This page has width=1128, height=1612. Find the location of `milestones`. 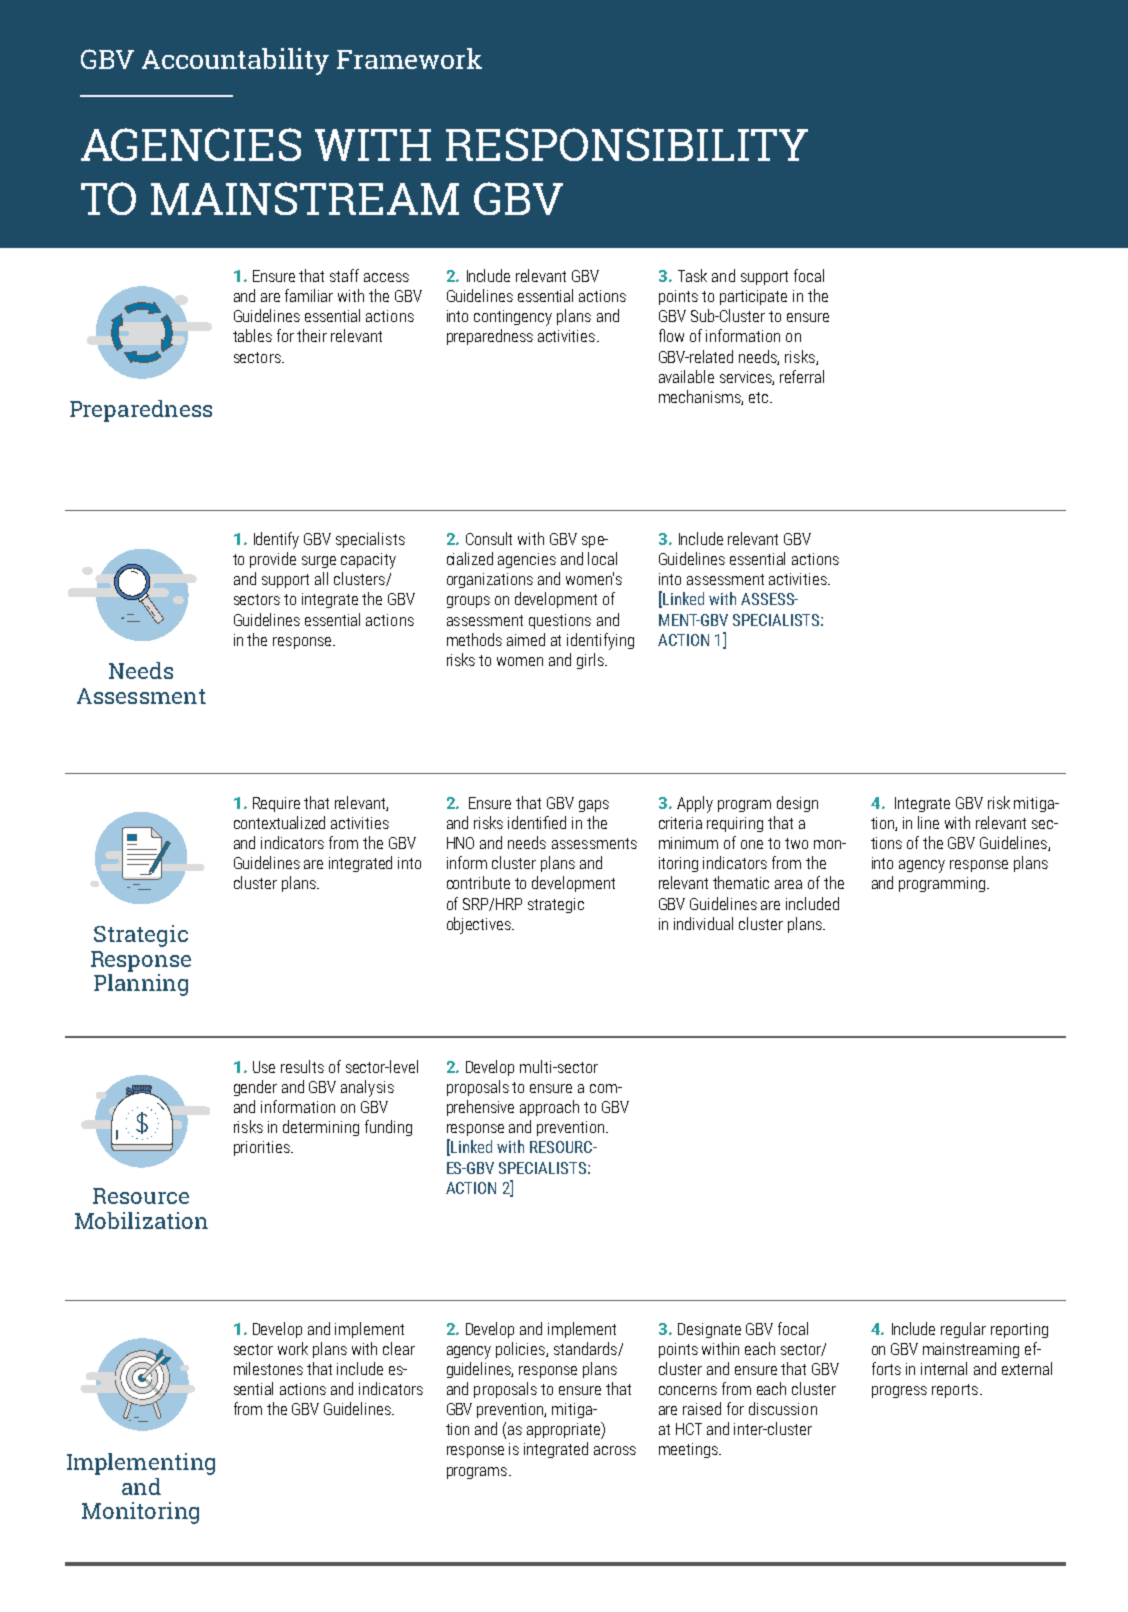

milestones is located at coordinates (268, 1368).
